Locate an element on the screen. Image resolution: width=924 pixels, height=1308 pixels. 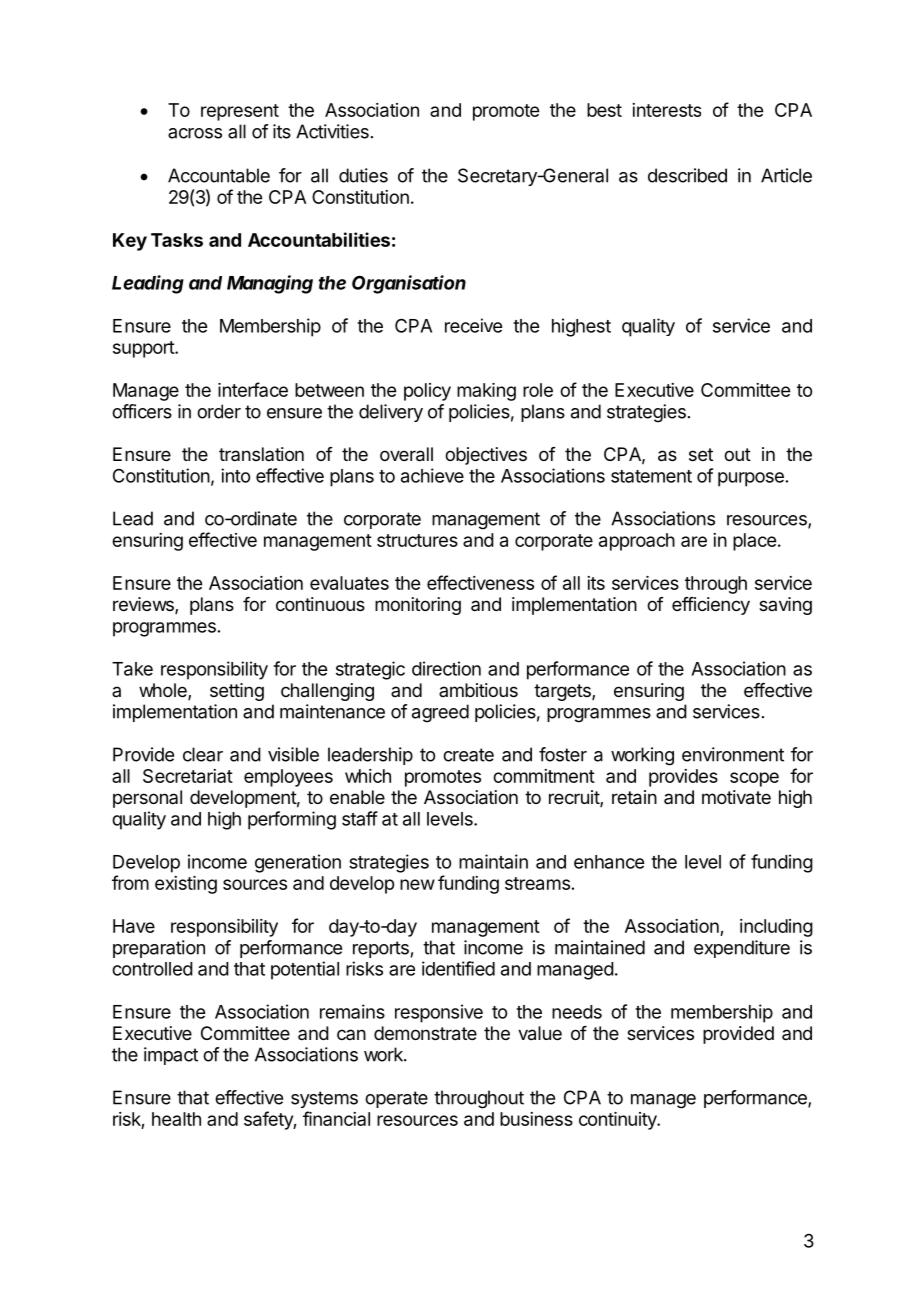
existing is located at coordinates (186, 885).
